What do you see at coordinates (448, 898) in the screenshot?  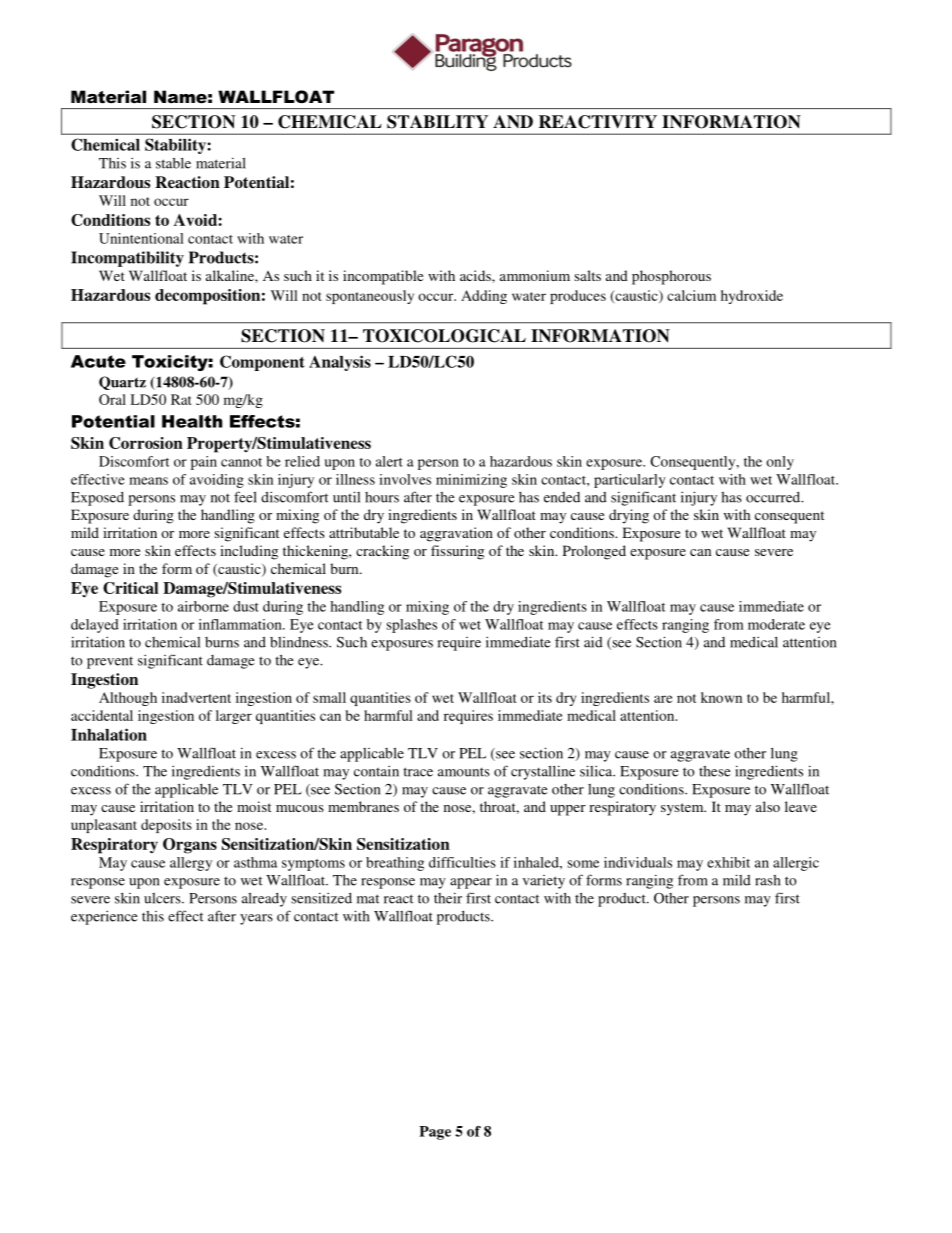 I see `their` at bounding box center [448, 898].
